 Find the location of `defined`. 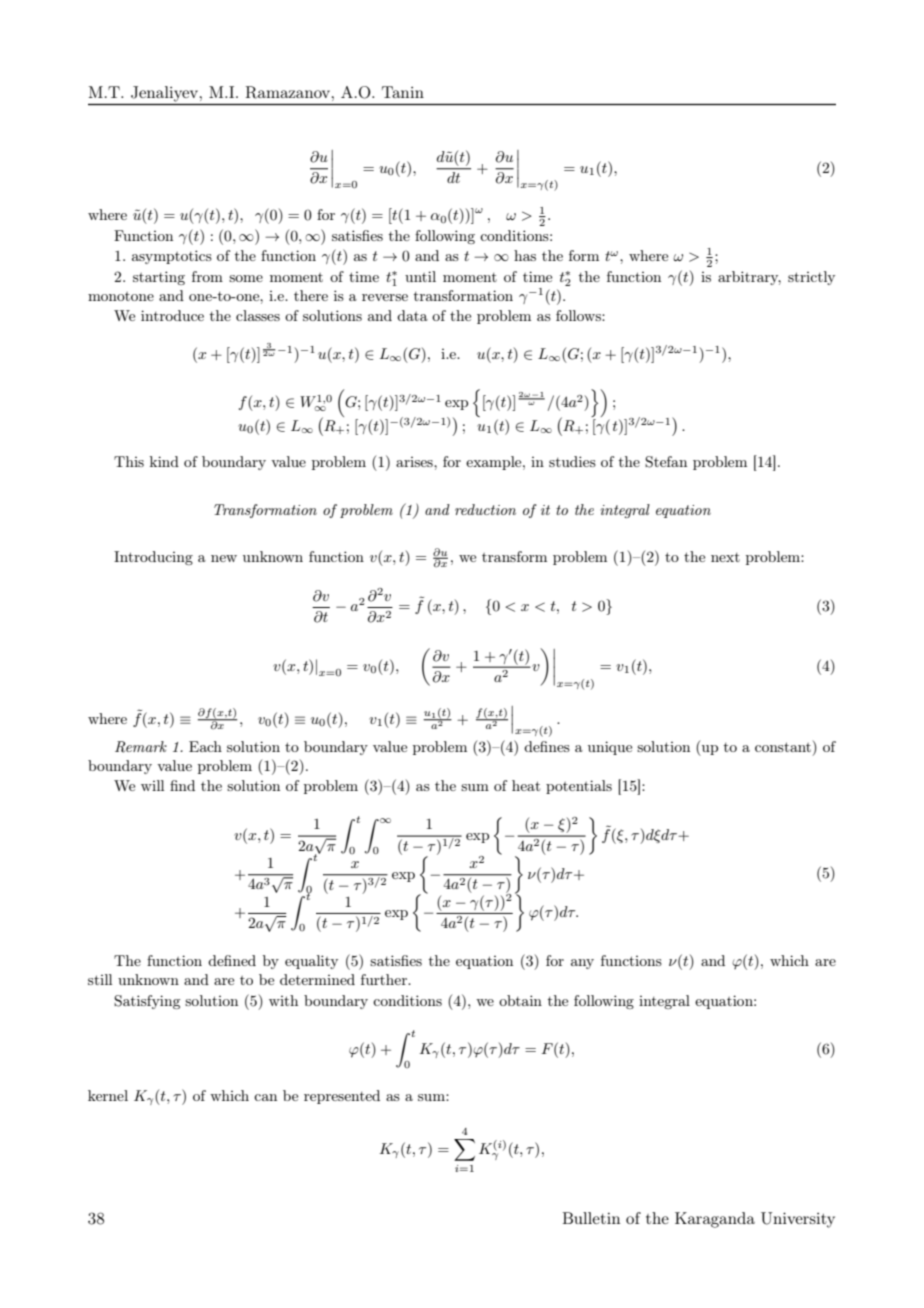

defined is located at coordinates (232, 960).
